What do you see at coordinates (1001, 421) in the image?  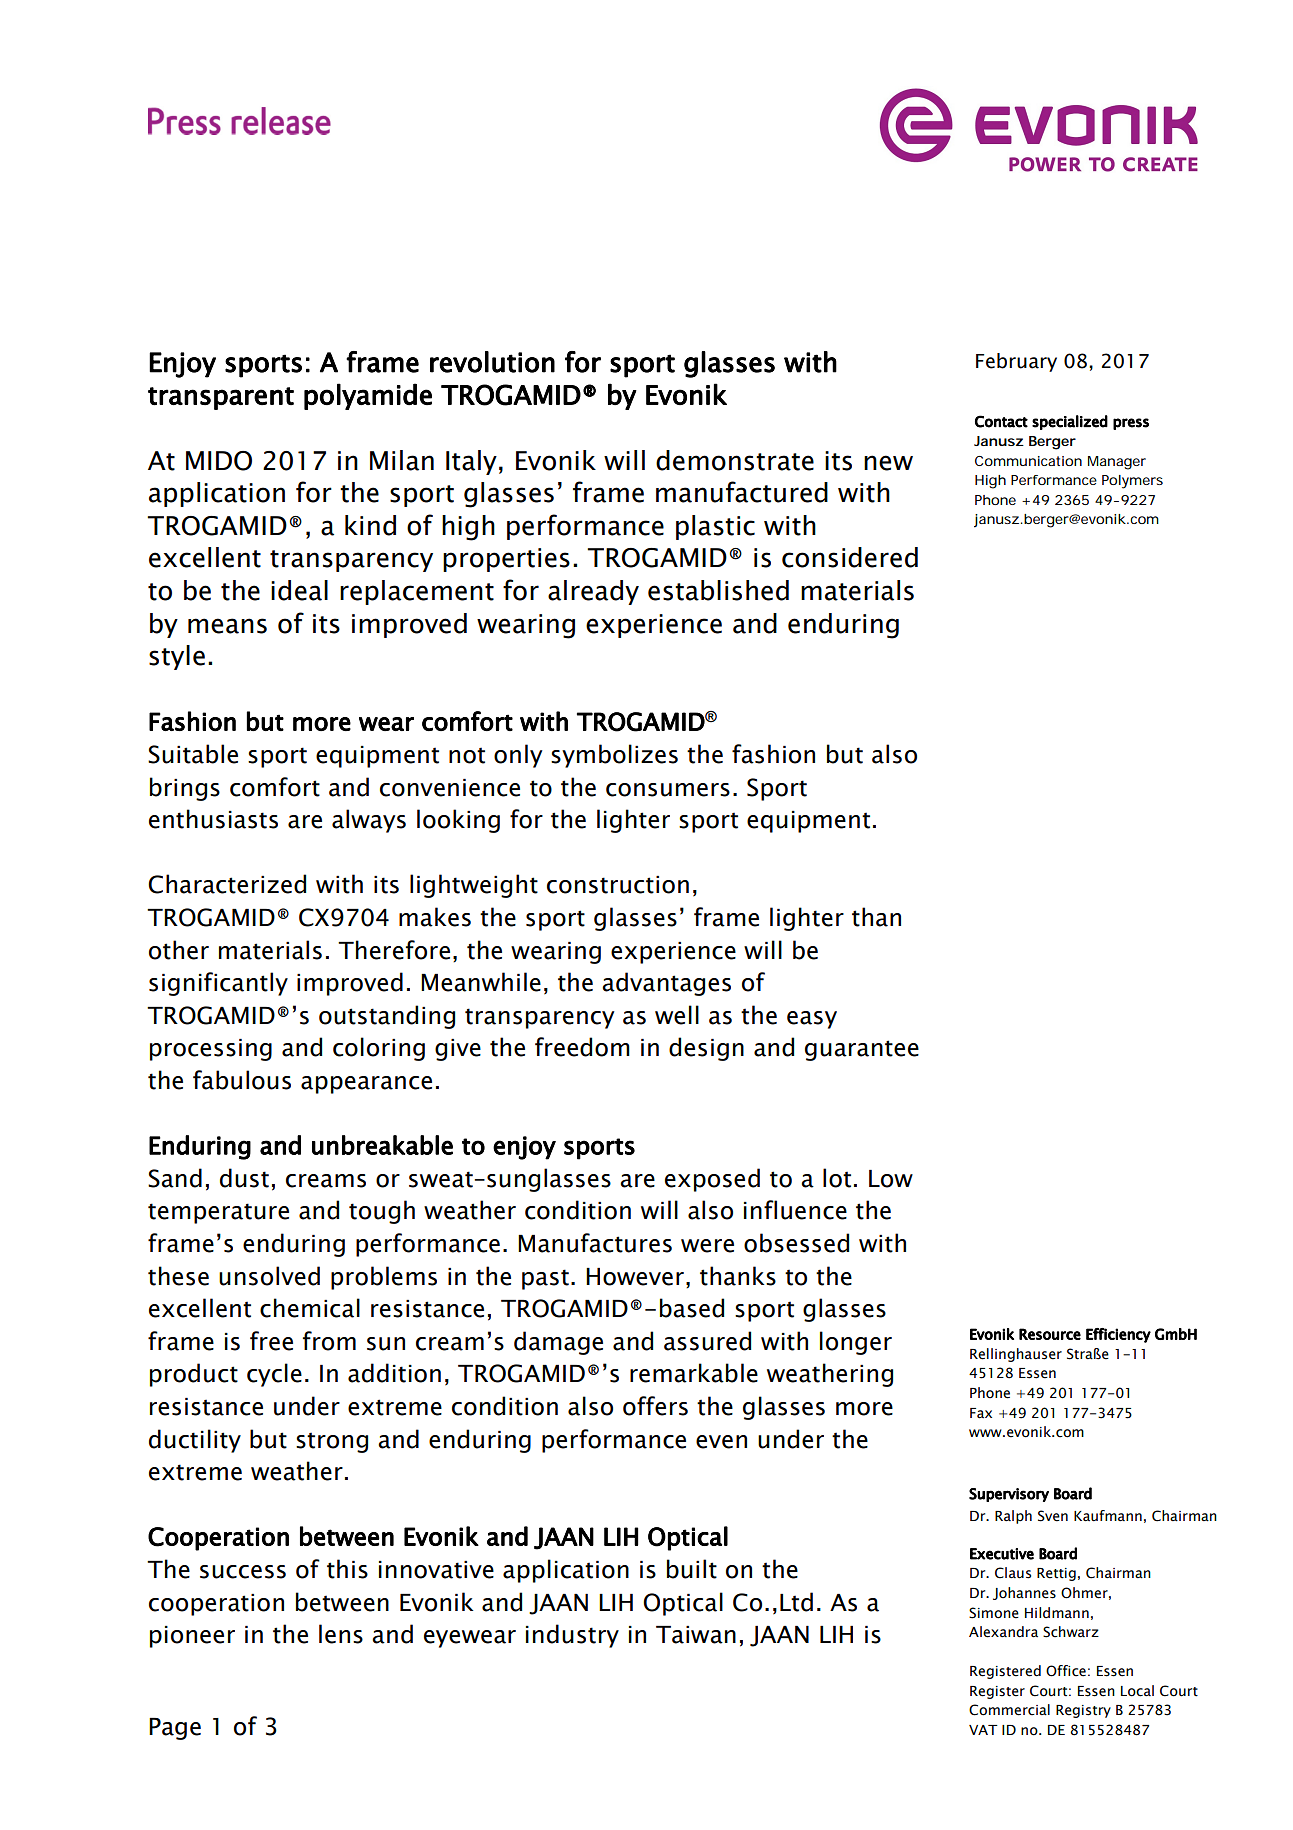 I see `Contact` at bounding box center [1001, 421].
